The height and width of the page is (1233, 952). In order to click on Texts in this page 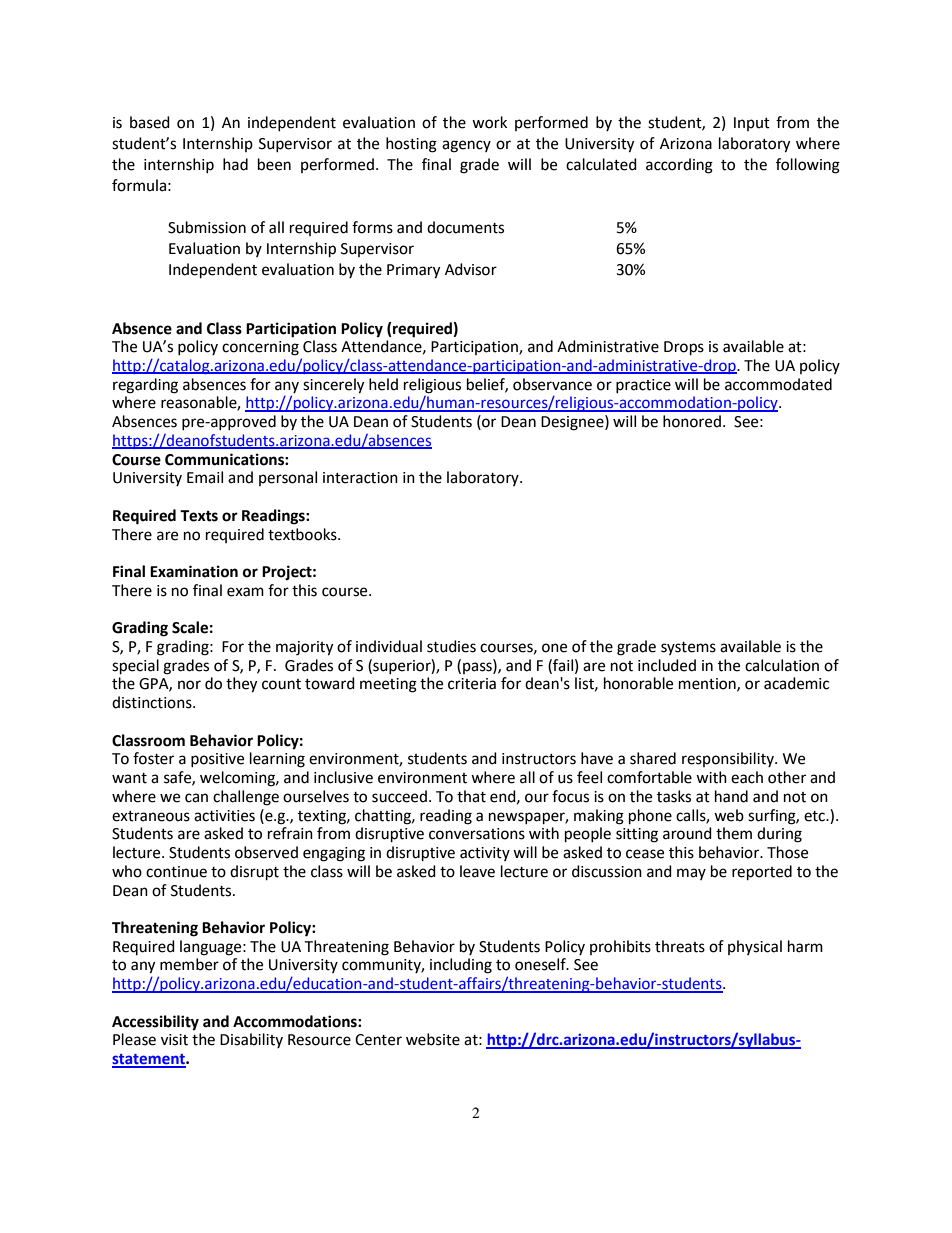, I will do `click(199, 516)`.
